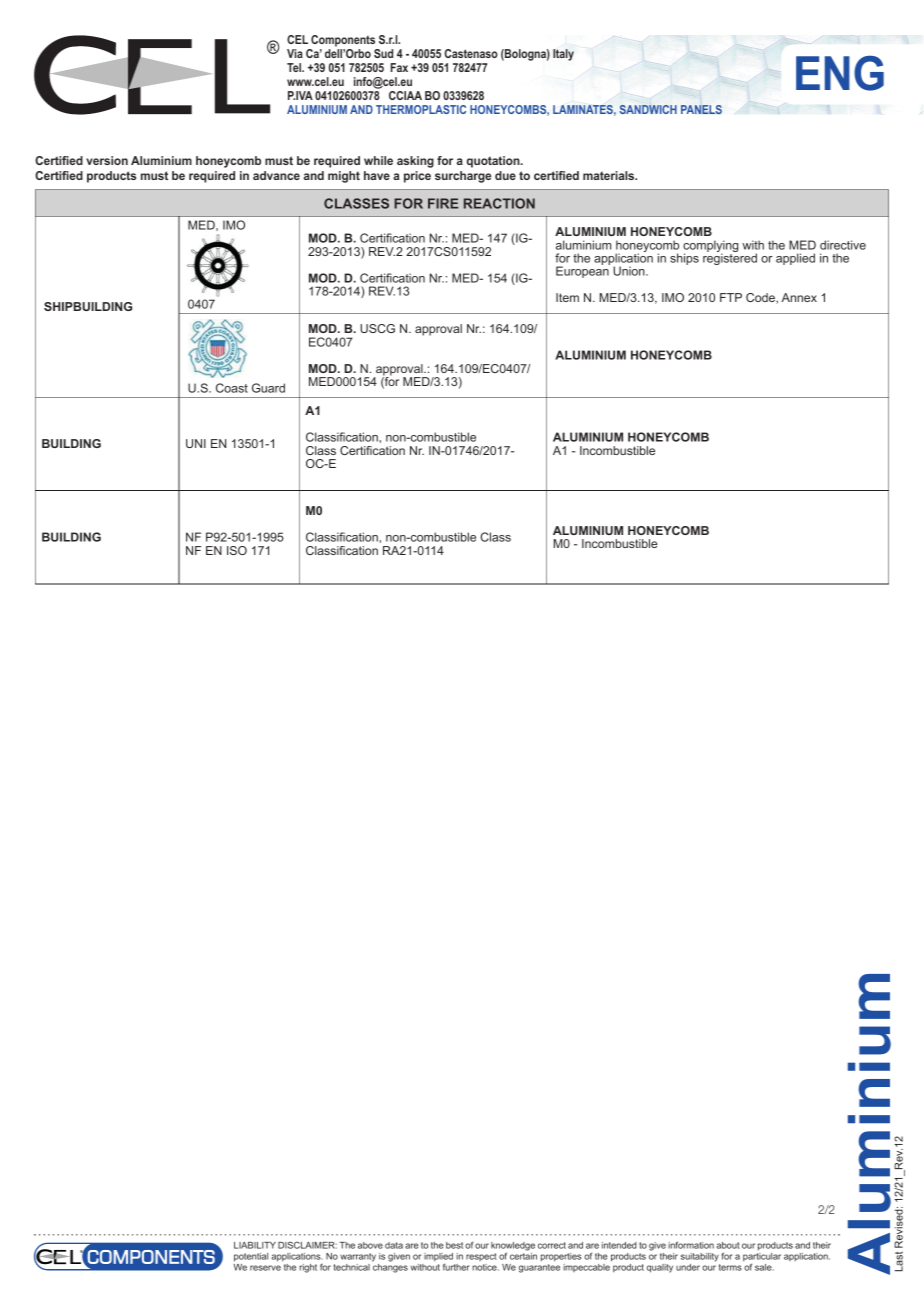 The height and width of the screenshot is (1308, 924). Describe the element at coordinates (454, 1245) in the screenshot. I see `best` at that location.
